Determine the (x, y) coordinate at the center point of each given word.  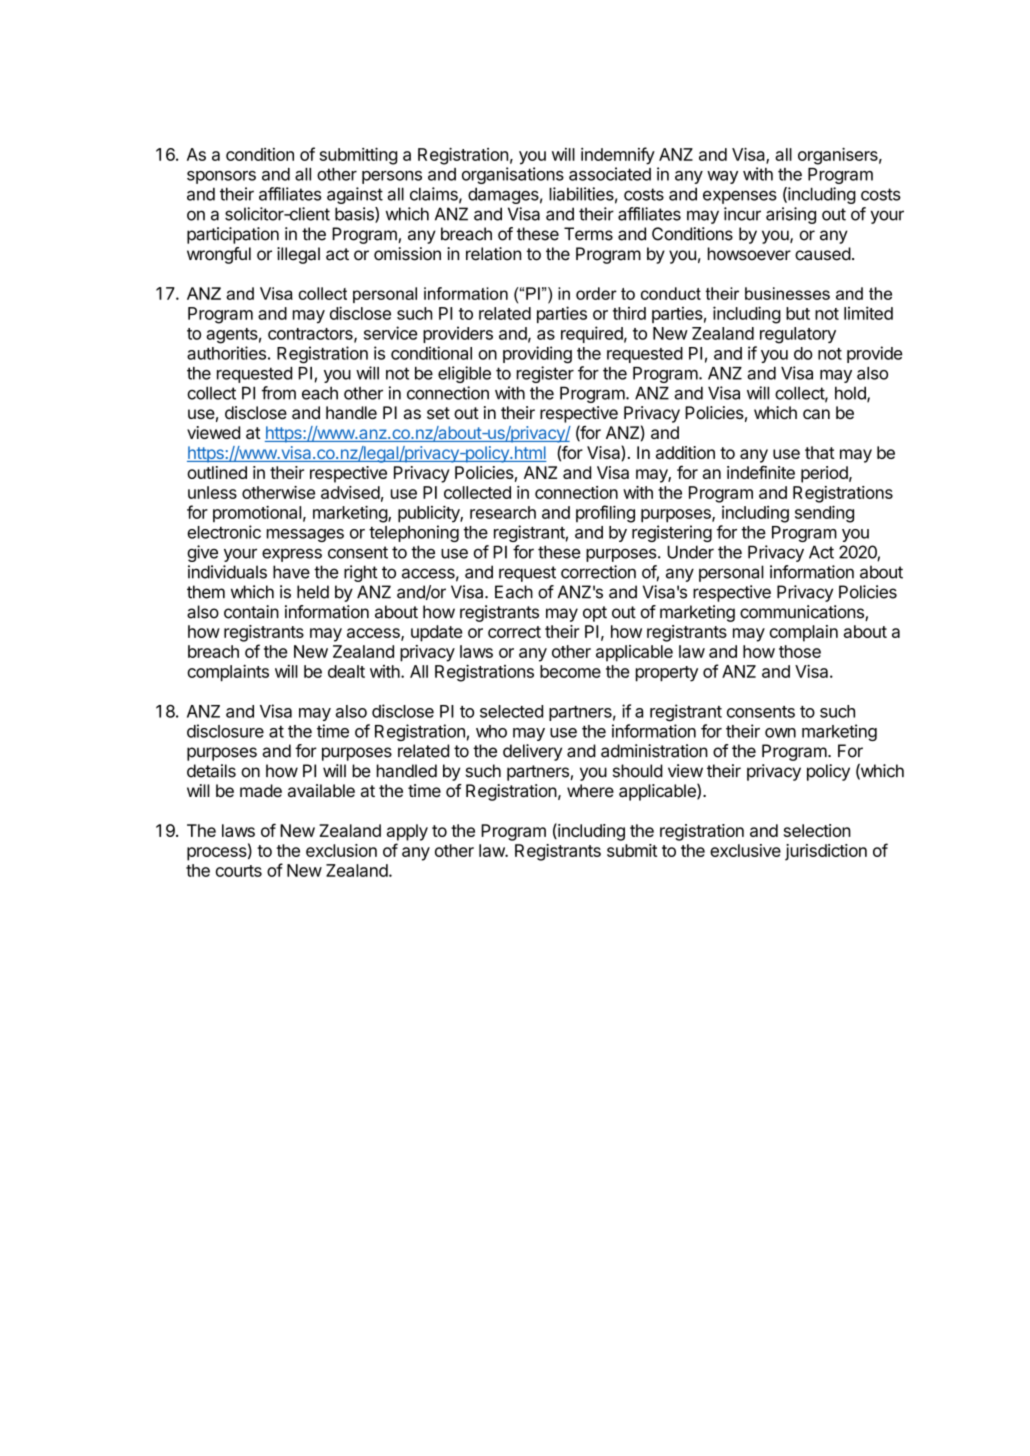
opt (595, 614)
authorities (226, 353)
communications (803, 613)
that (820, 452)
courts (239, 871)
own (780, 733)
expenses (740, 197)
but (798, 313)
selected (511, 711)
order (596, 293)
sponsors (221, 177)
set (438, 413)
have (291, 572)
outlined (217, 472)
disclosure (225, 731)
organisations (513, 175)
